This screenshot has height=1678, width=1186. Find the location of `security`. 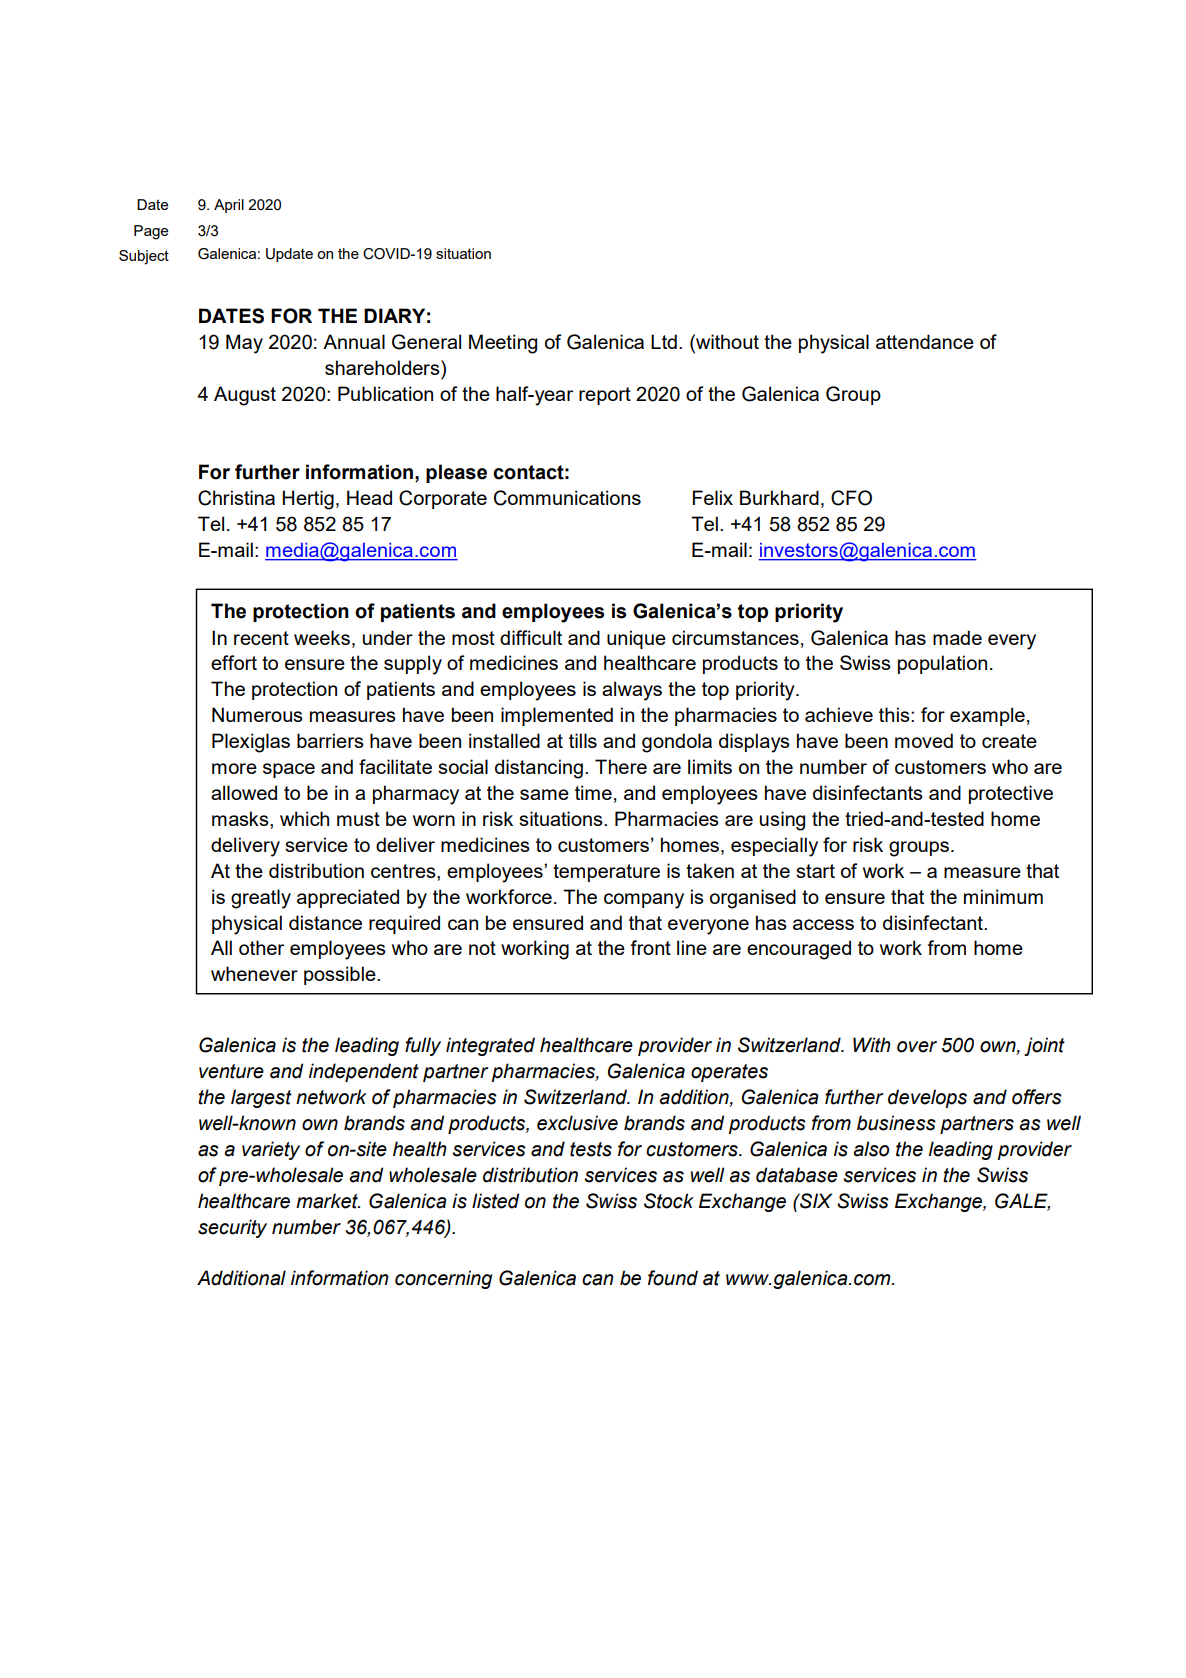

security is located at coordinates (232, 1228).
